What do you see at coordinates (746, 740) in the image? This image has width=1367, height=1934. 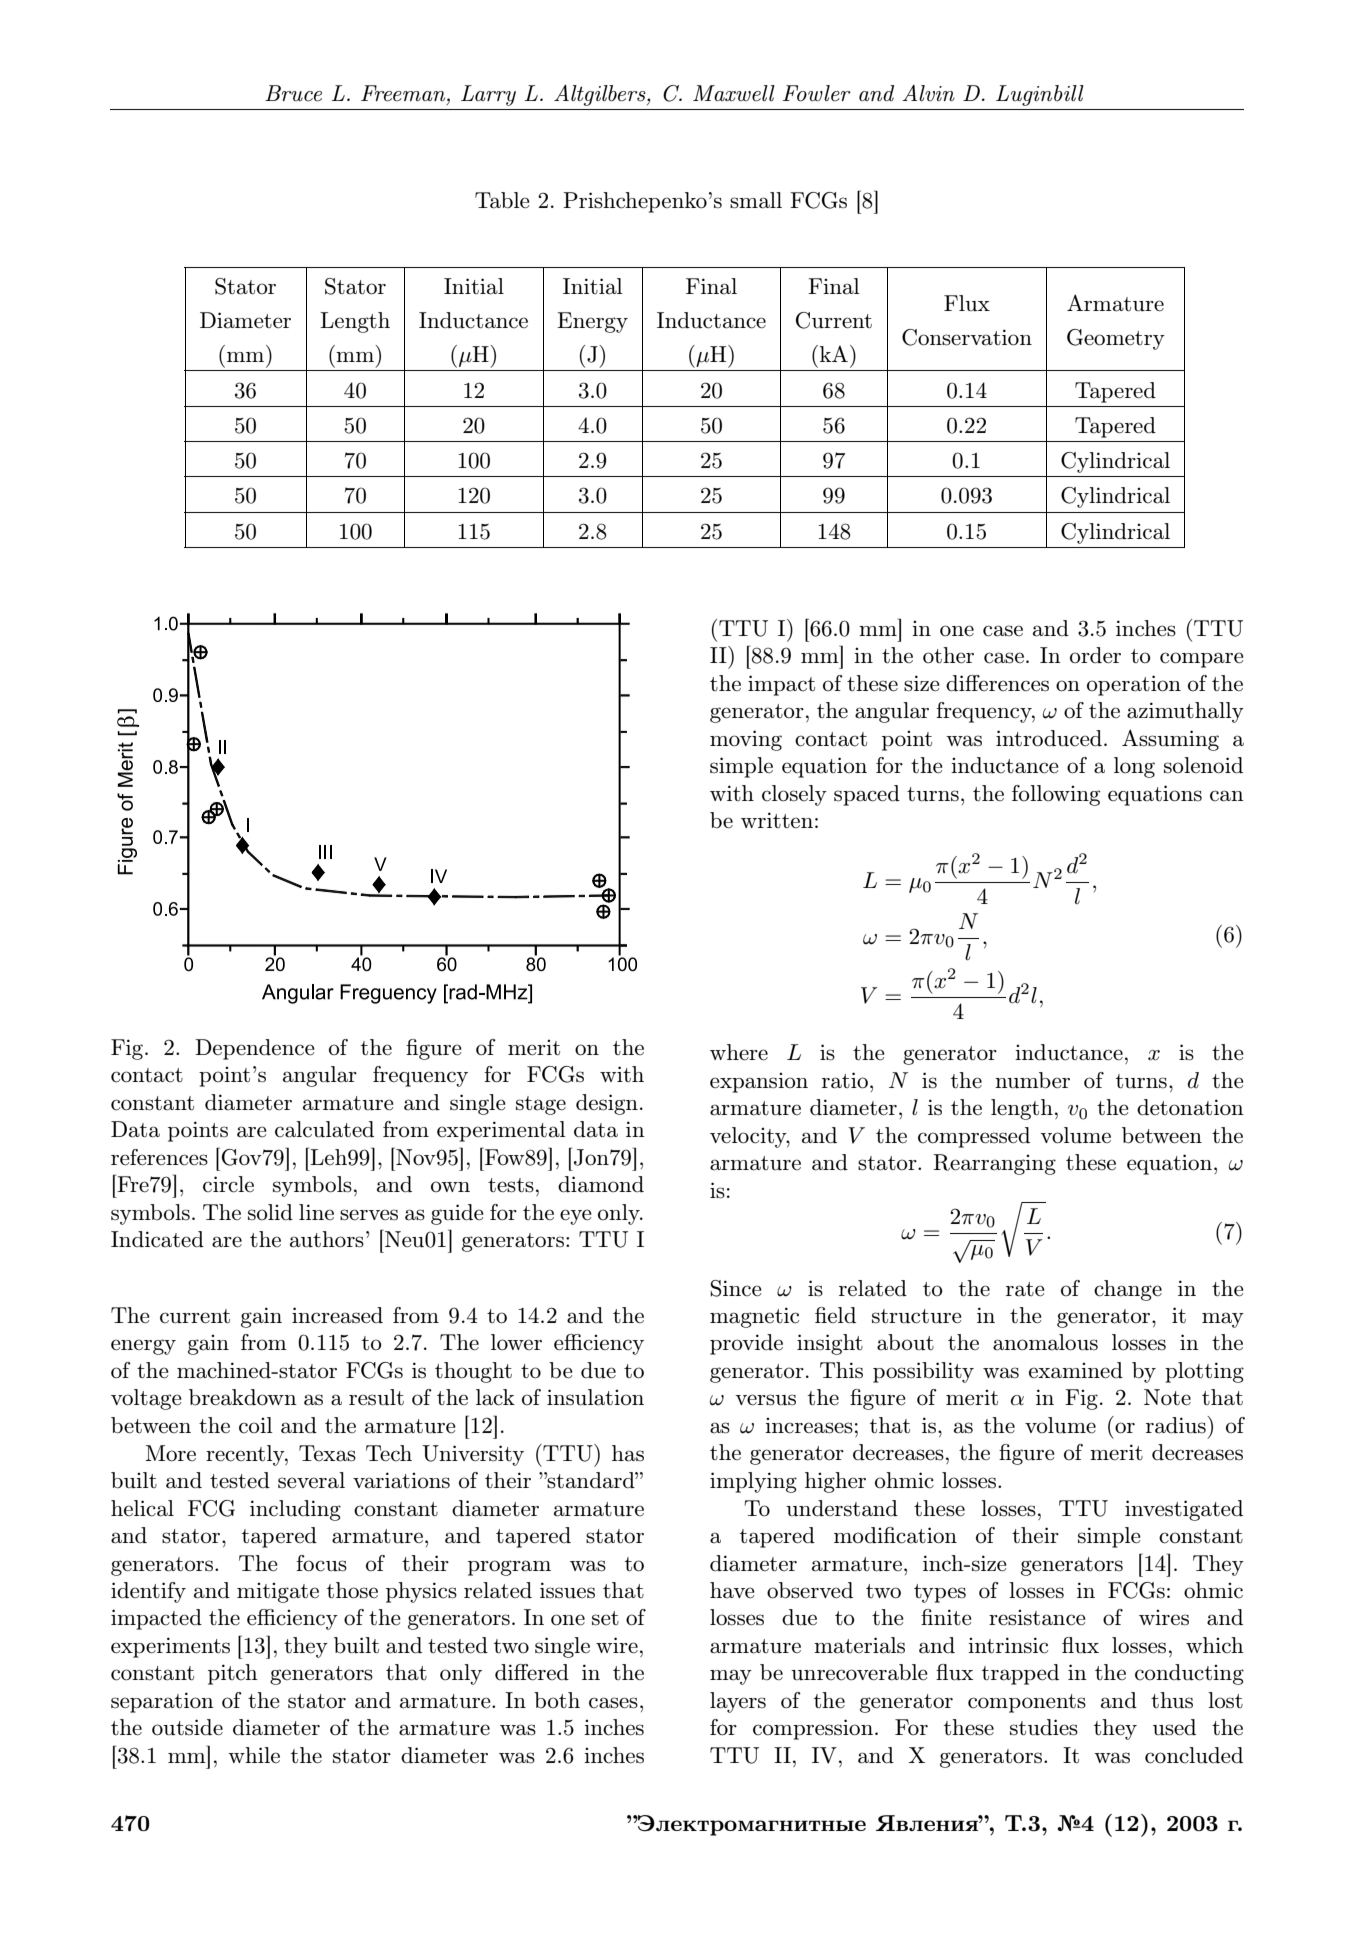 I see `moving` at bounding box center [746, 740].
